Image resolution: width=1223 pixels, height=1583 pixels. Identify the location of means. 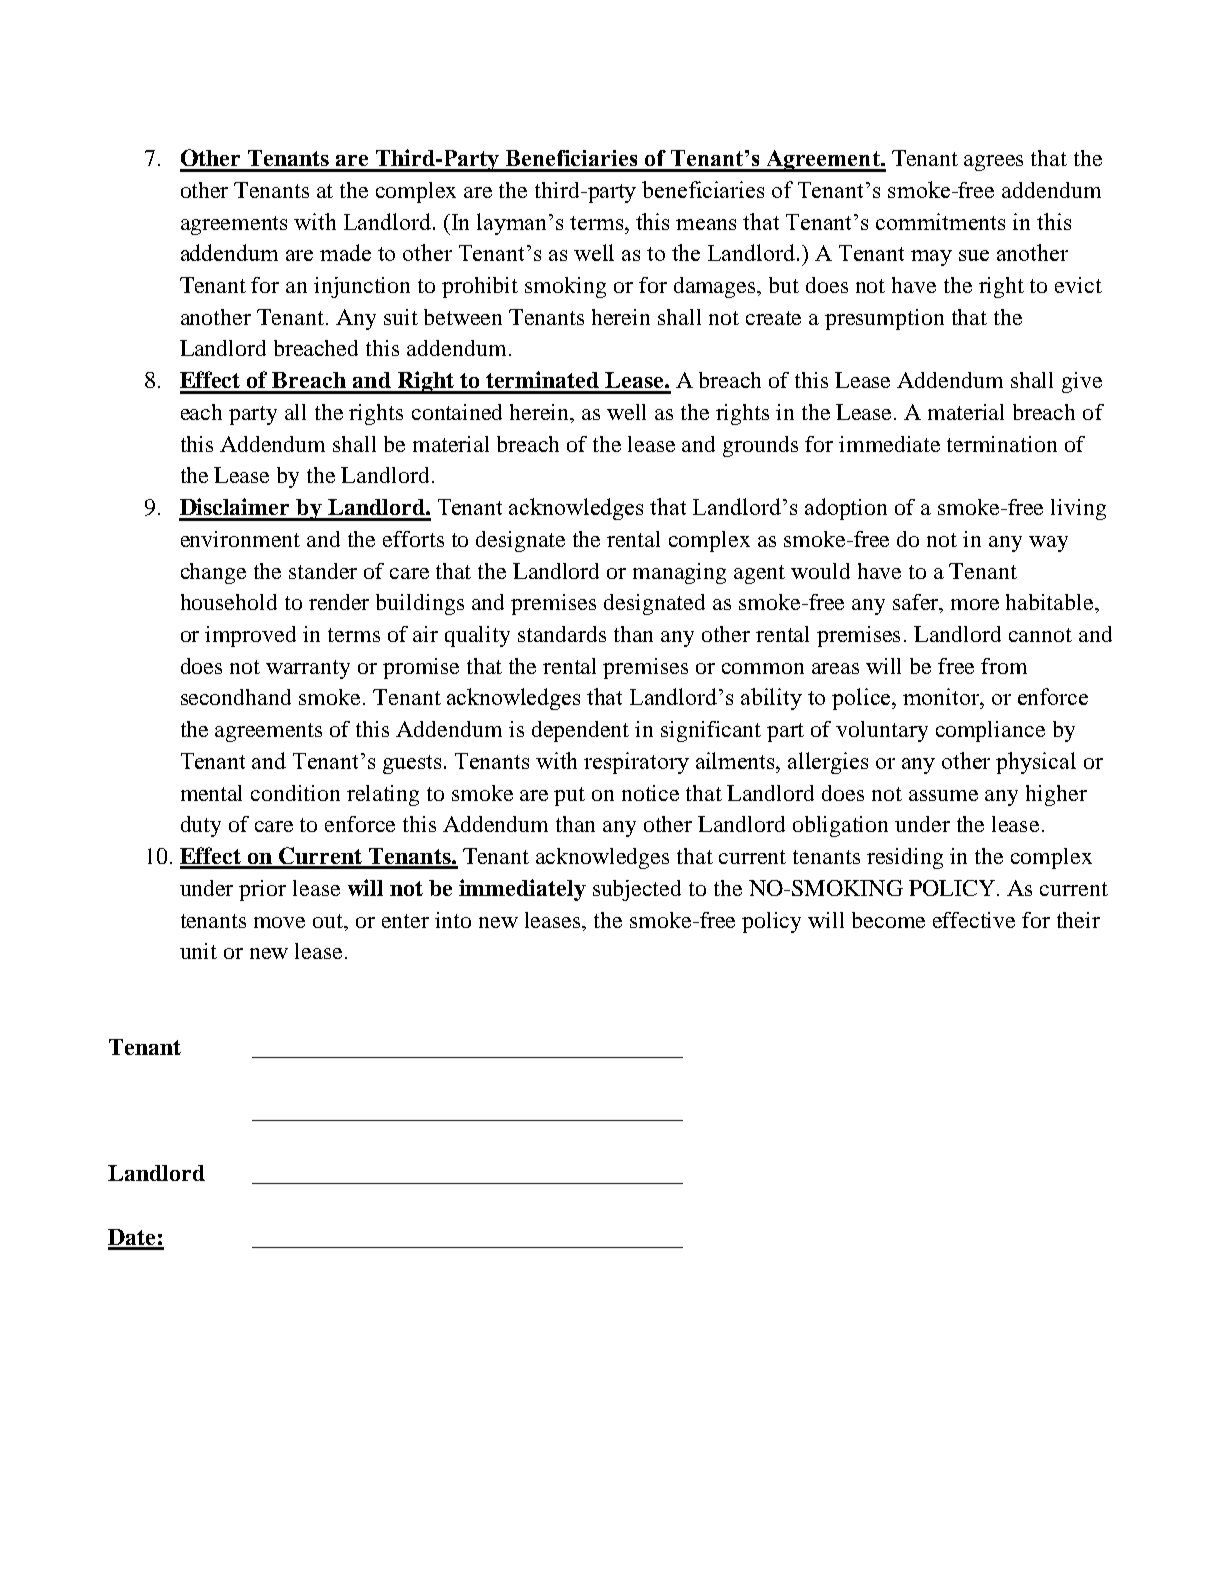
(706, 224).
